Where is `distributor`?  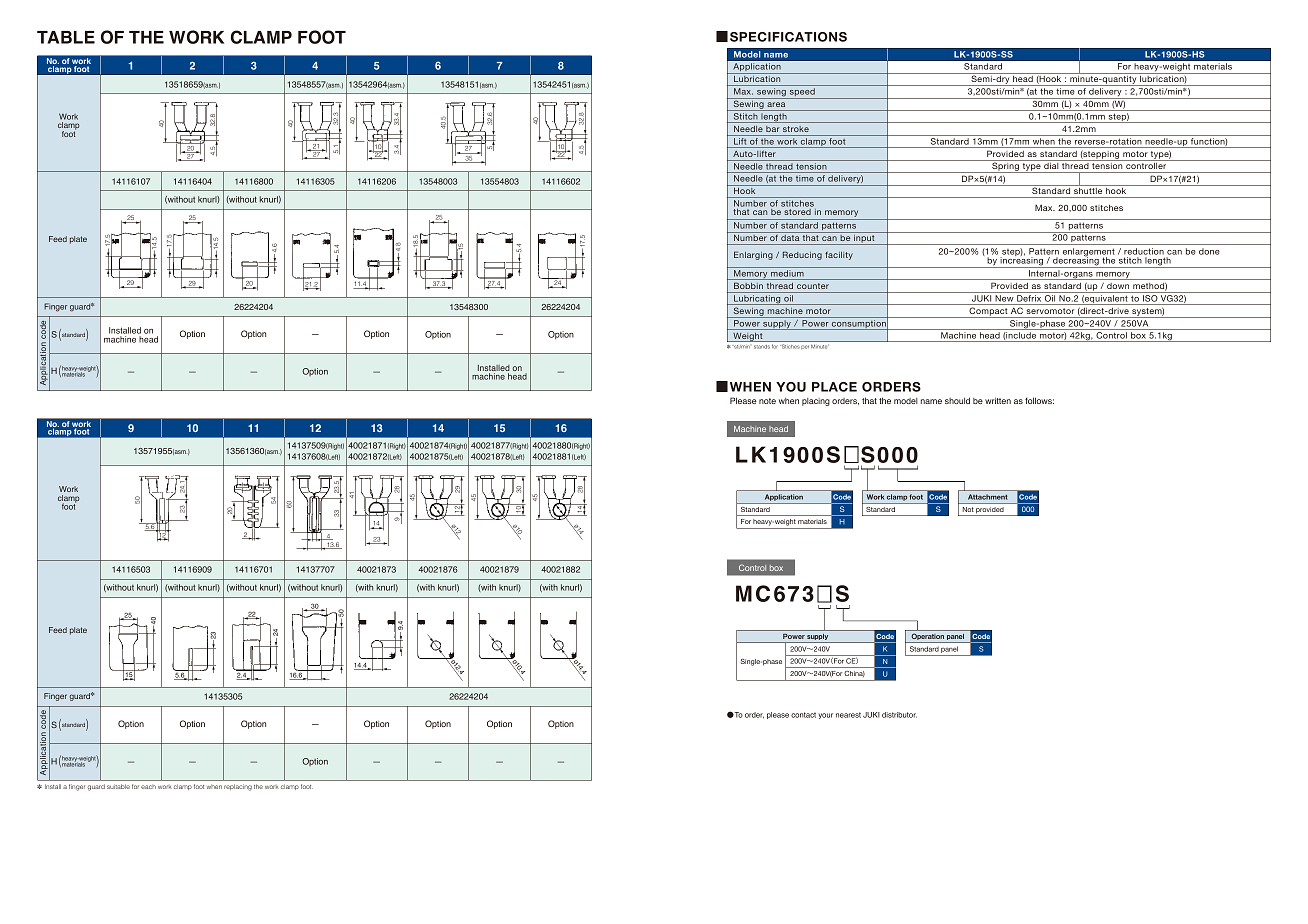
distributor is located at coordinates (899, 715).
